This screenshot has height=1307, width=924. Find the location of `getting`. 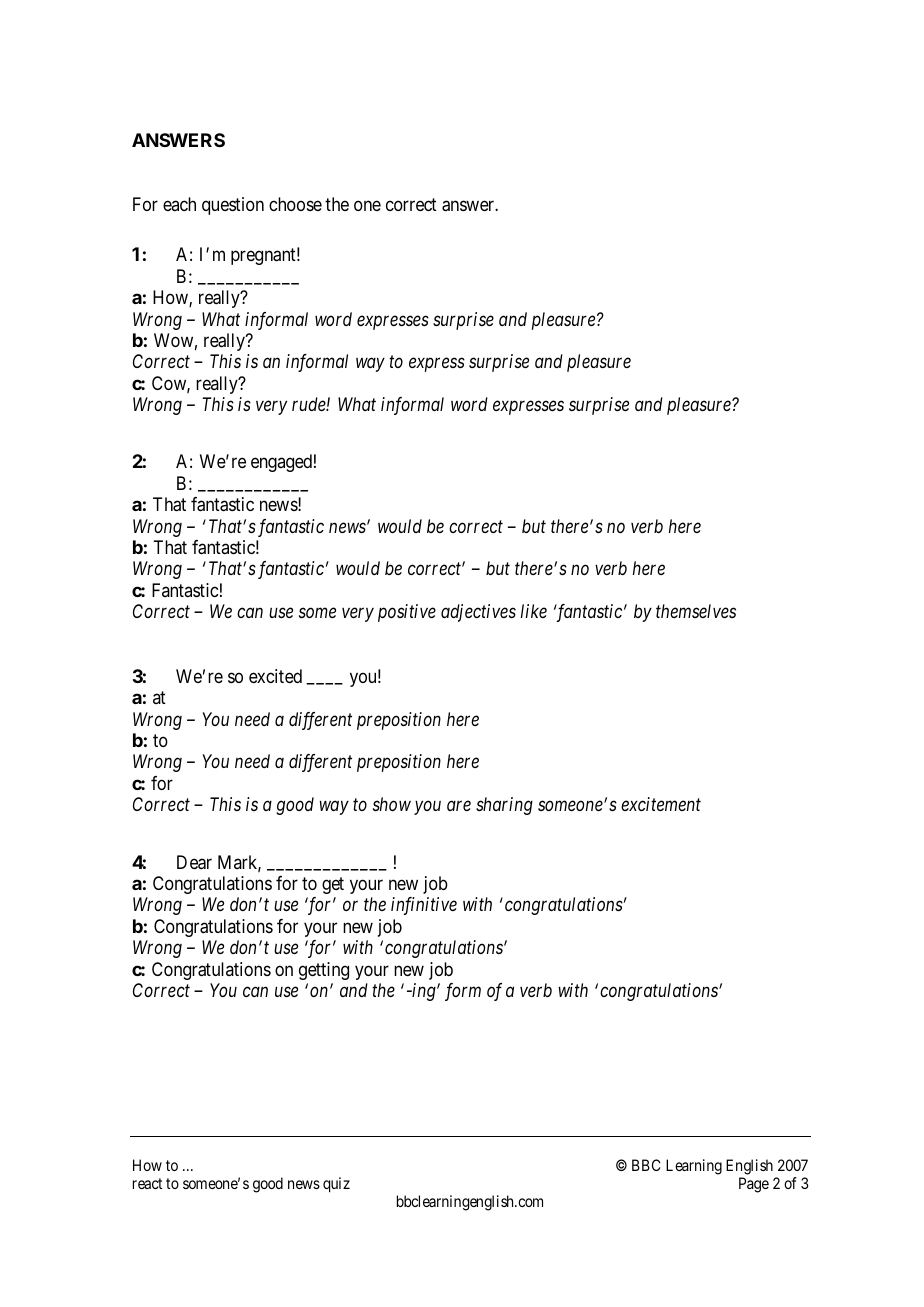

getting is located at coordinates (324, 971).
